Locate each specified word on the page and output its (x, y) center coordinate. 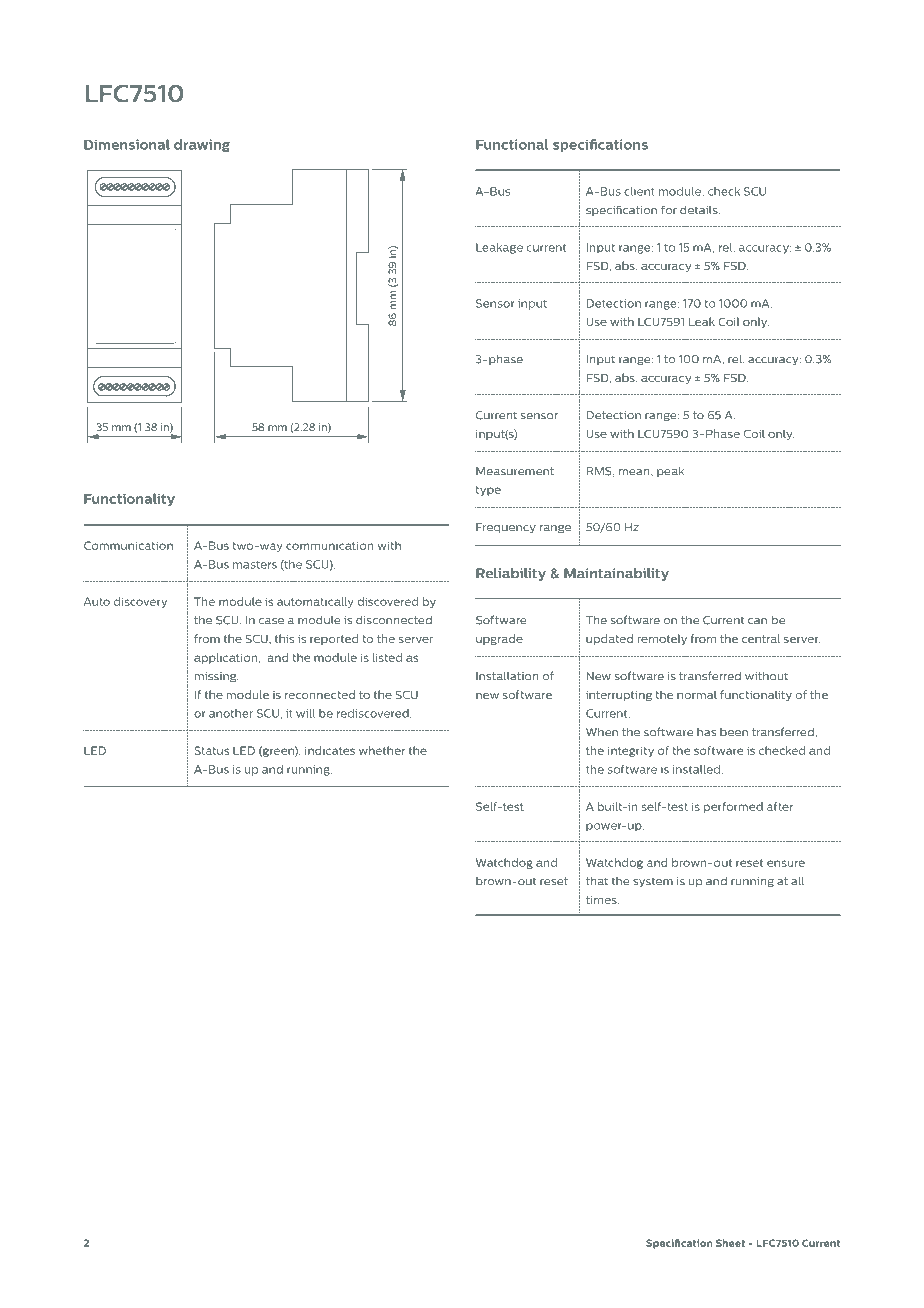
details (700, 210)
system (653, 882)
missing (216, 677)
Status (211, 750)
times (602, 900)
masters (255, 564)
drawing (202, 145)
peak (670, 471)
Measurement (515, 471)
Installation (507, 676)
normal (697, 694)
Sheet (730, 1243)
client (639, 191)
